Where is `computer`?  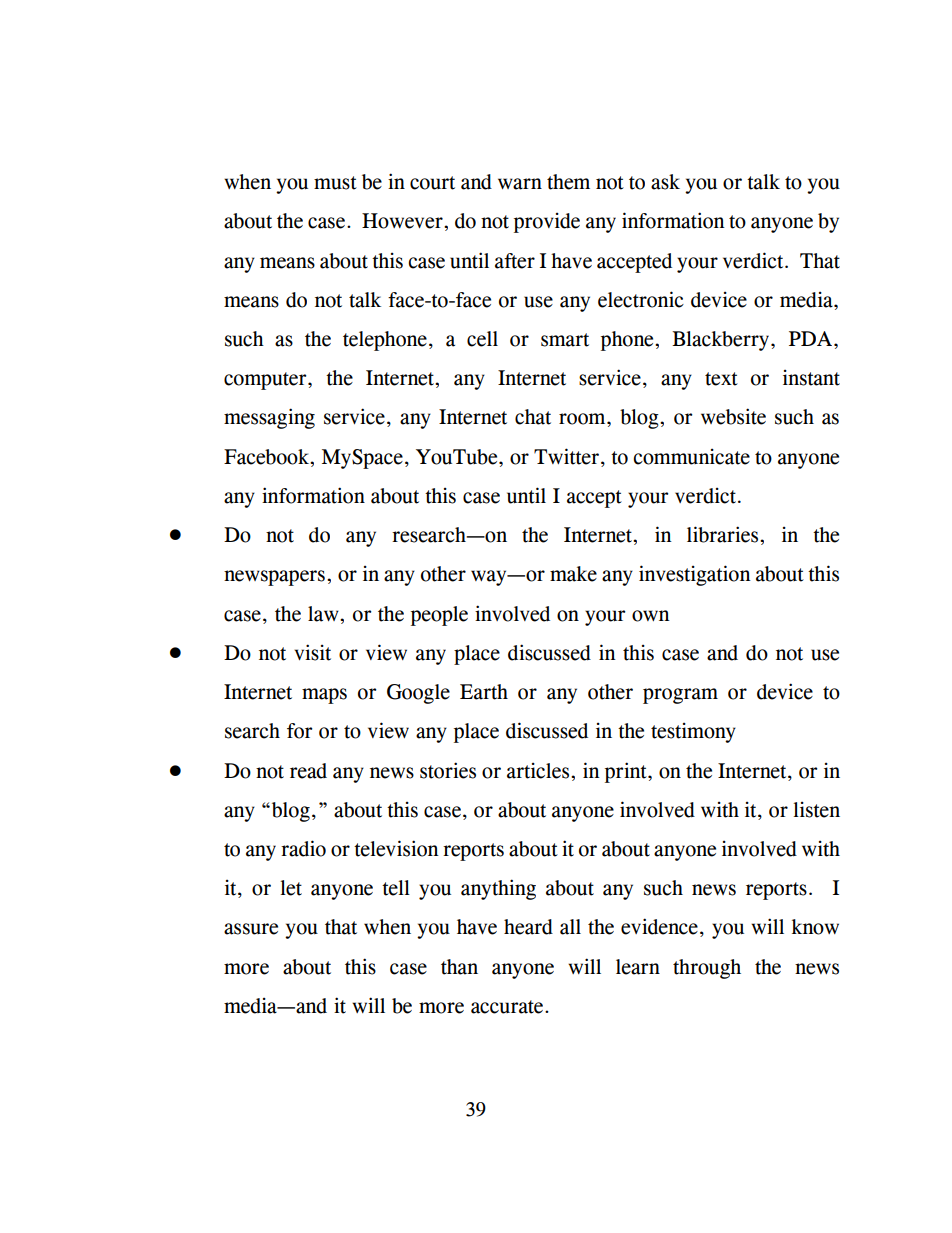
computer is located at coordinates (266, 381).
